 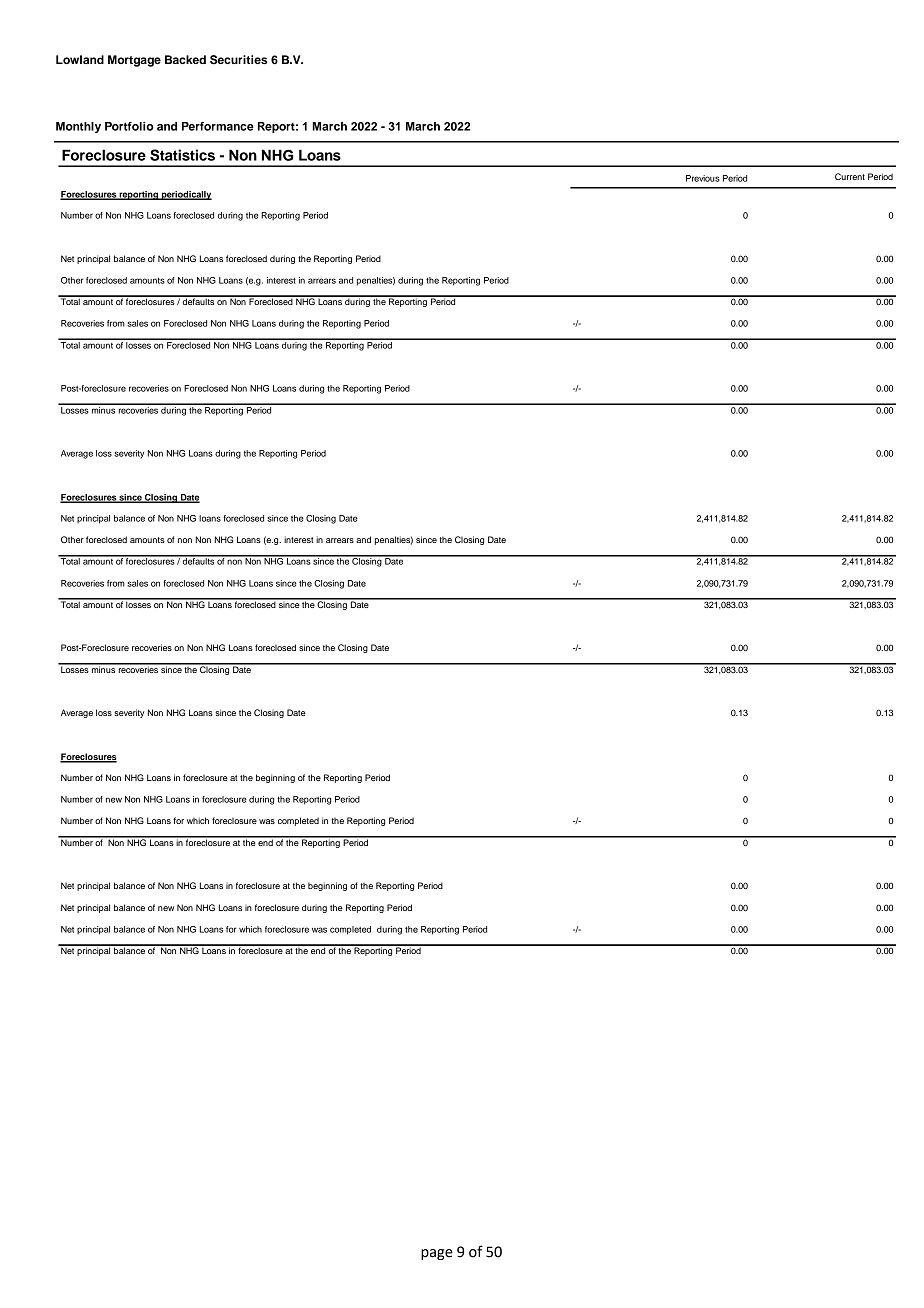 I want to click on Performance, so click(x=218, y=126).
